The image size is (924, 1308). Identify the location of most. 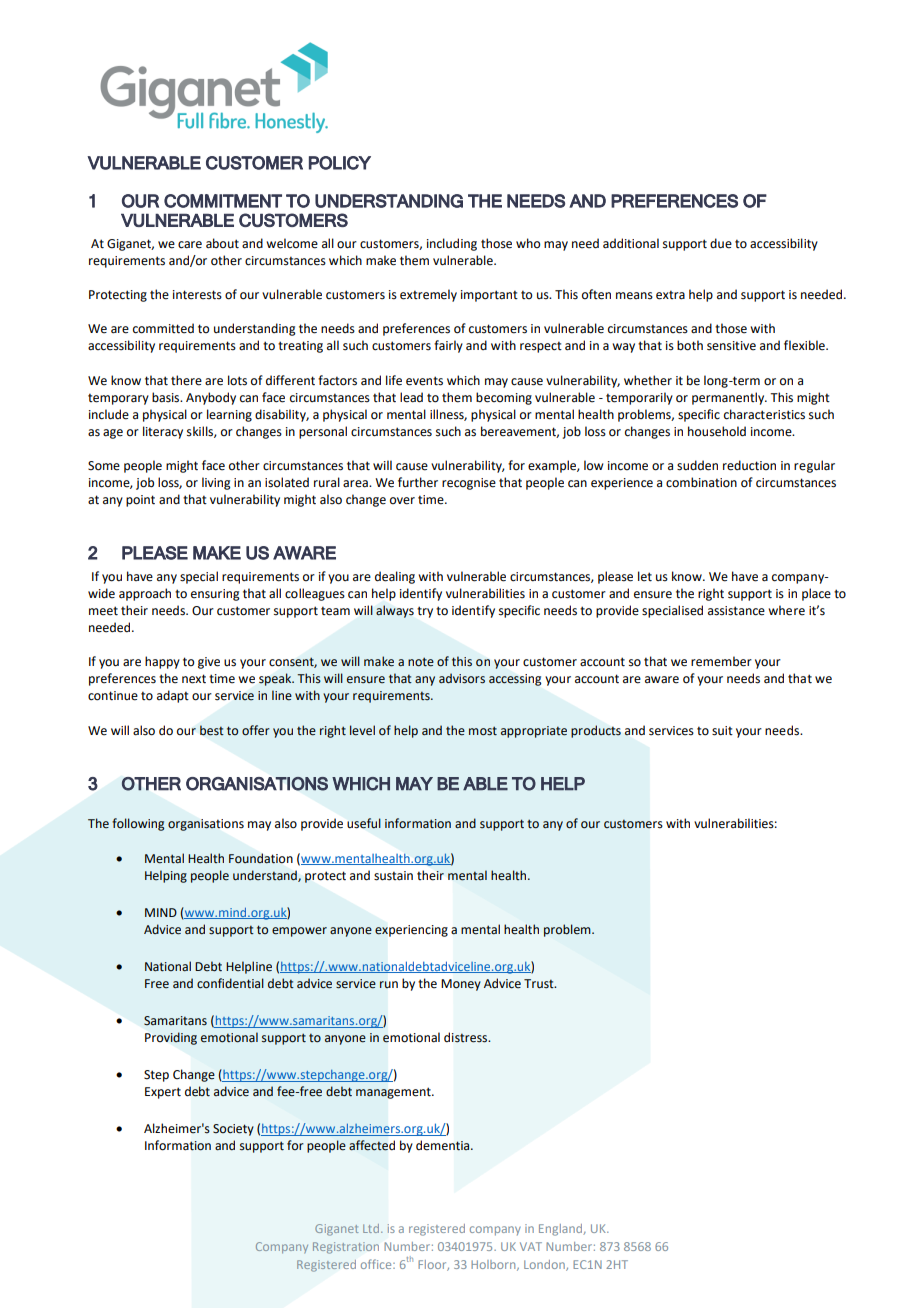
(483, 731).
